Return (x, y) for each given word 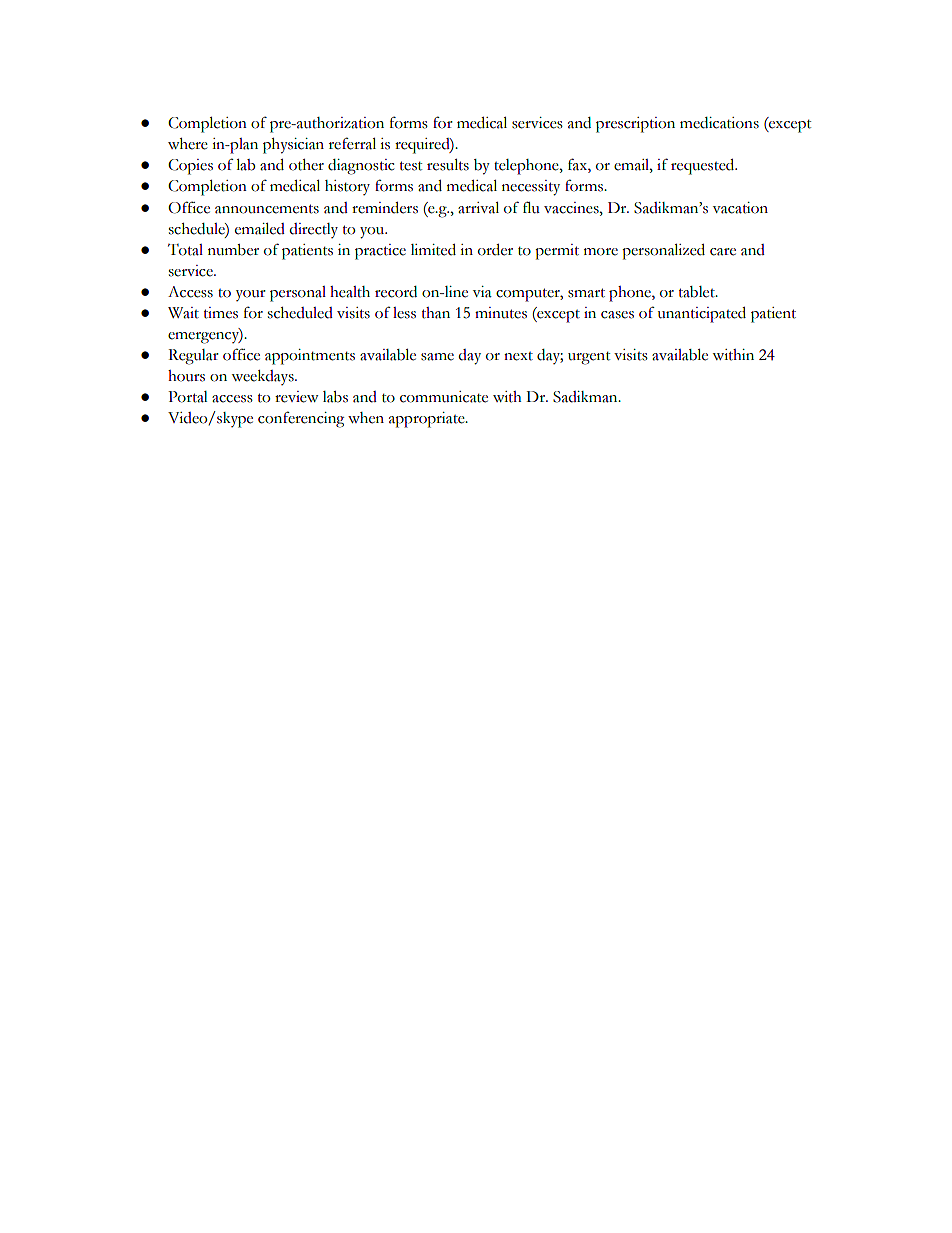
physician (293, 146)
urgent (589, 358)
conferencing (301, 419)
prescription (635, 125)
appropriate (428, 420)
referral (352, 143)
